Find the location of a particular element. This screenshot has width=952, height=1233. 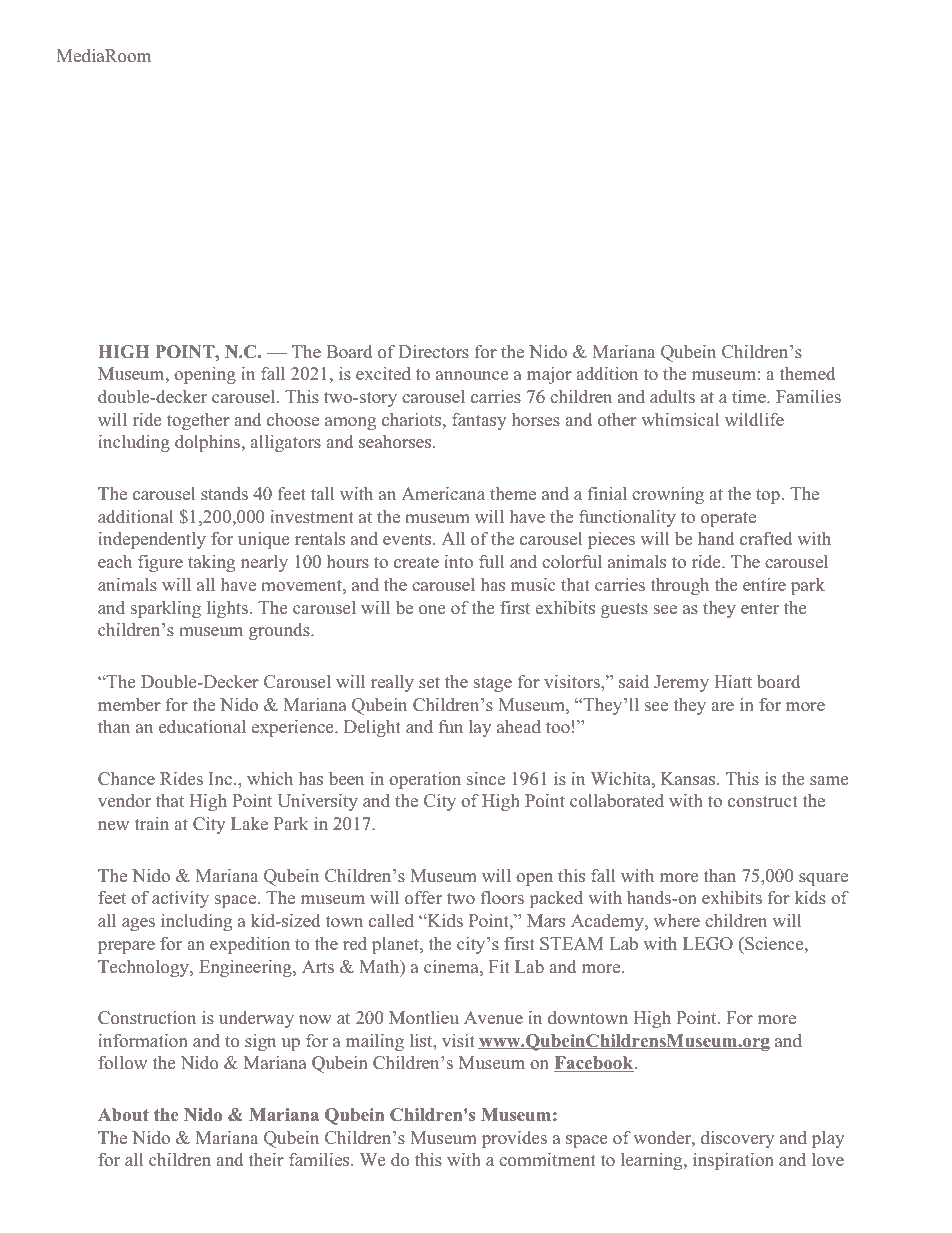

Kansas is located at coordinates (689, 778).
